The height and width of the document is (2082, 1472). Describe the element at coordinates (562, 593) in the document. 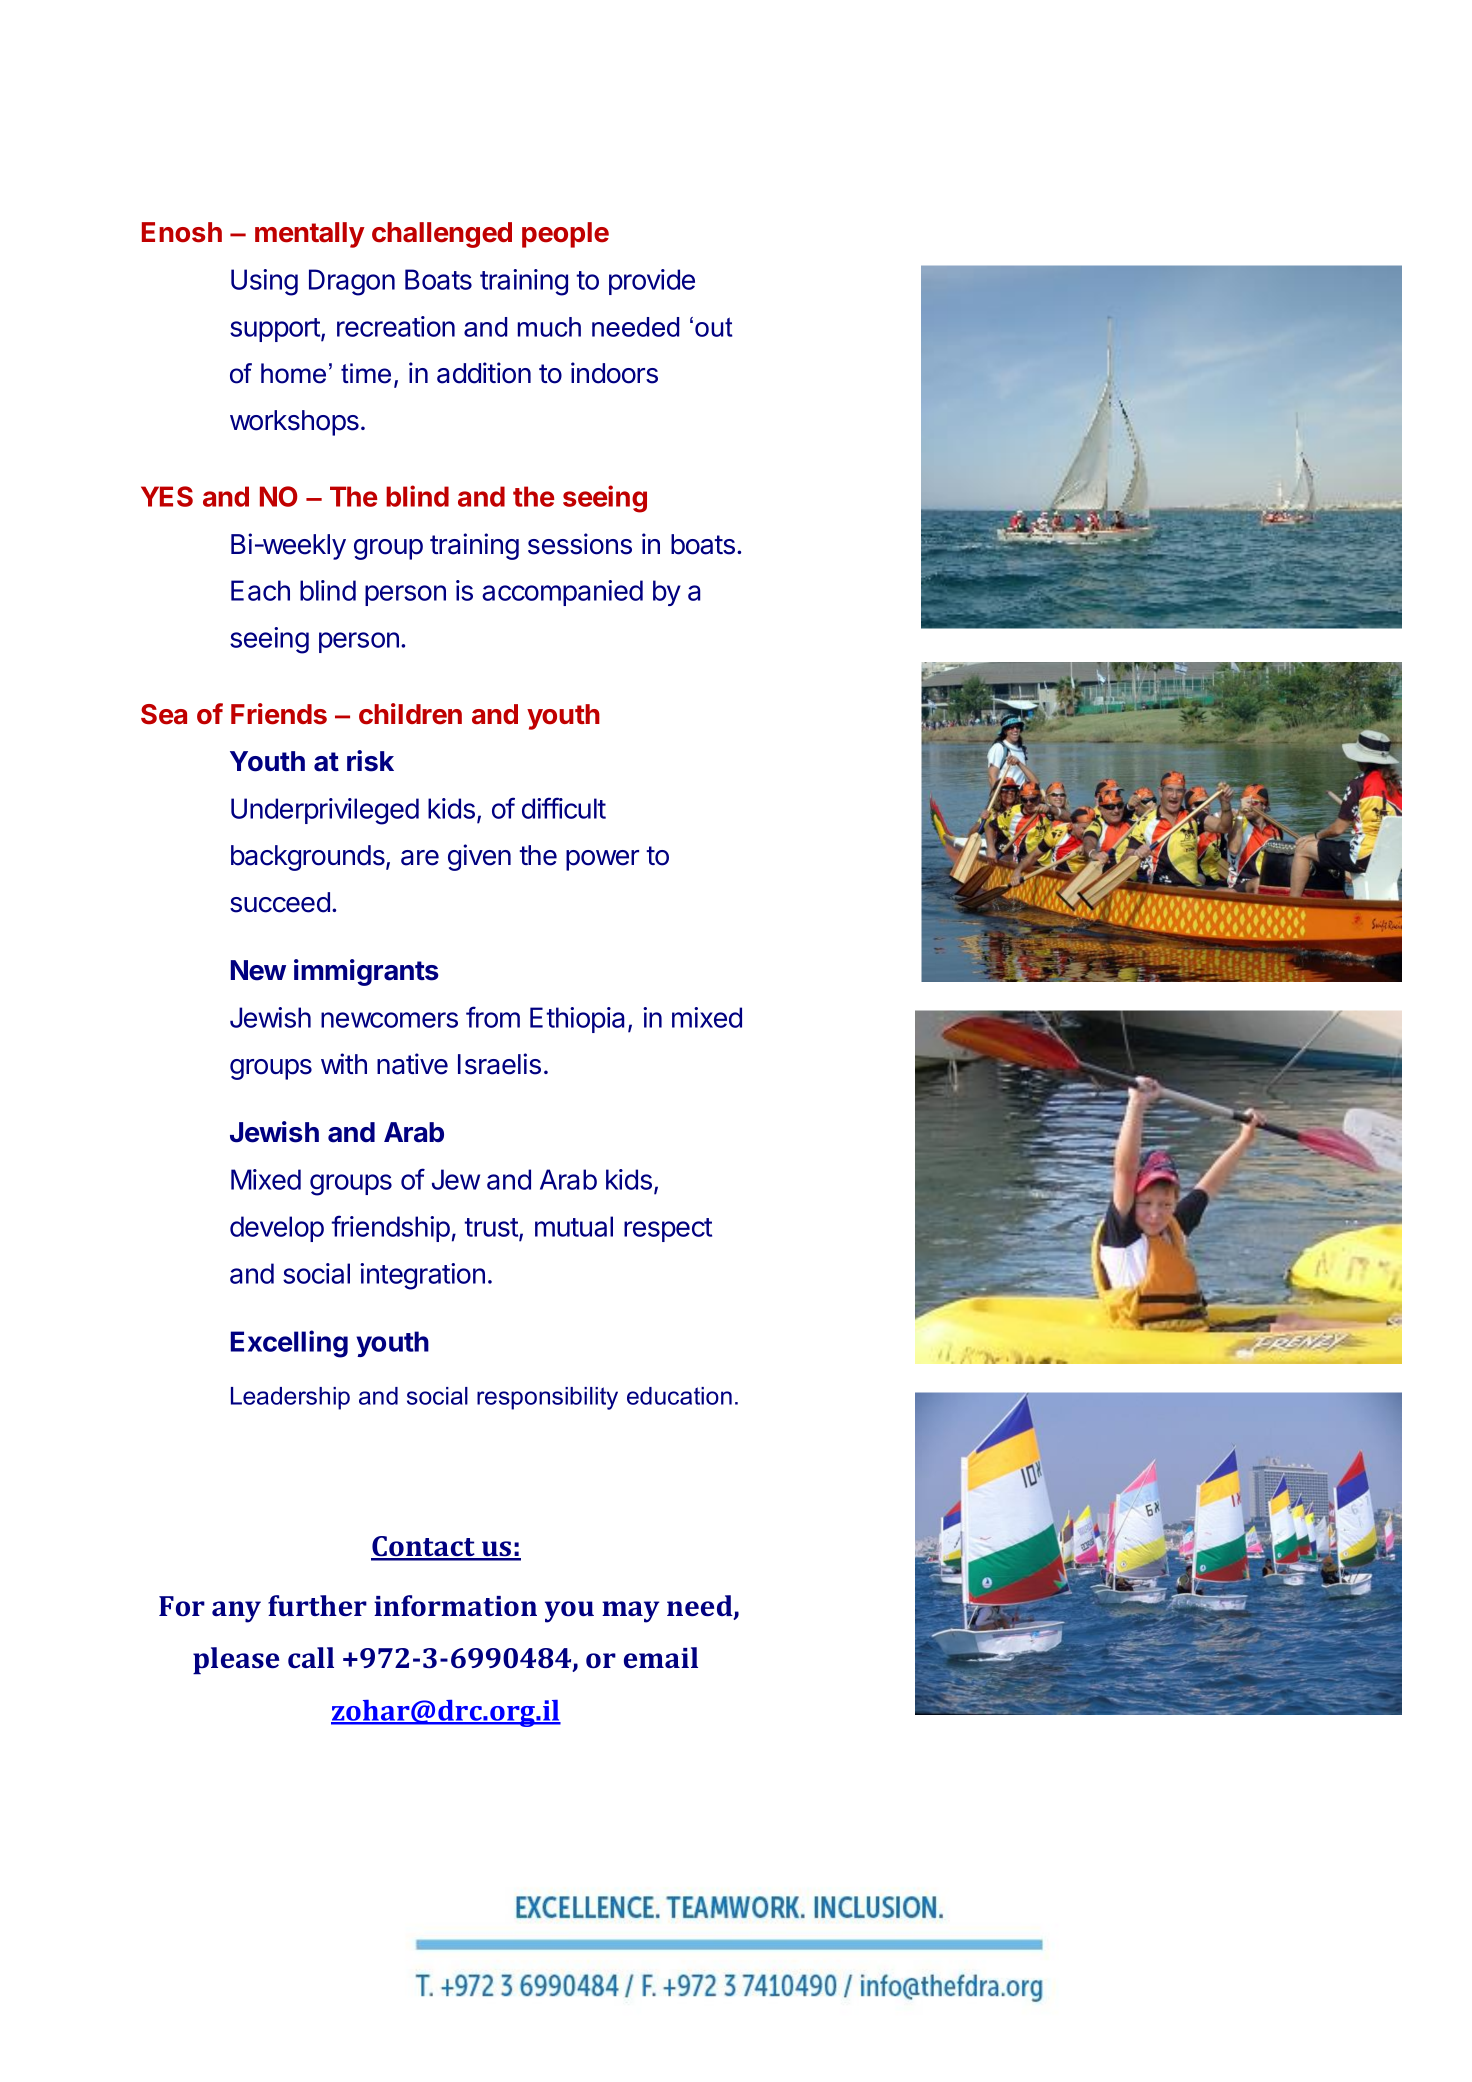

I see `accompanied` at that location.
